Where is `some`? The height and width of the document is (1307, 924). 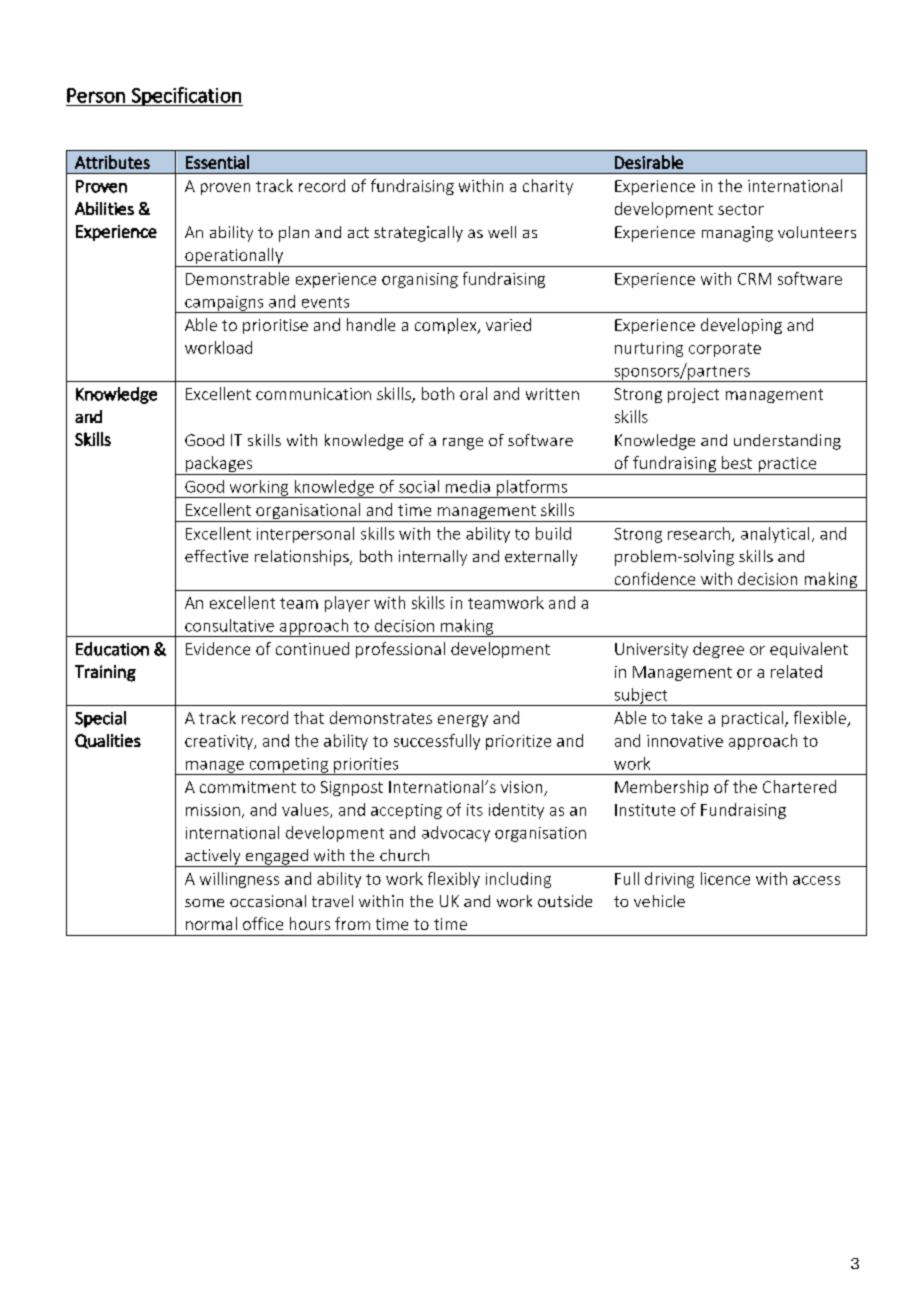 some is located at coordinates (204, 903).
